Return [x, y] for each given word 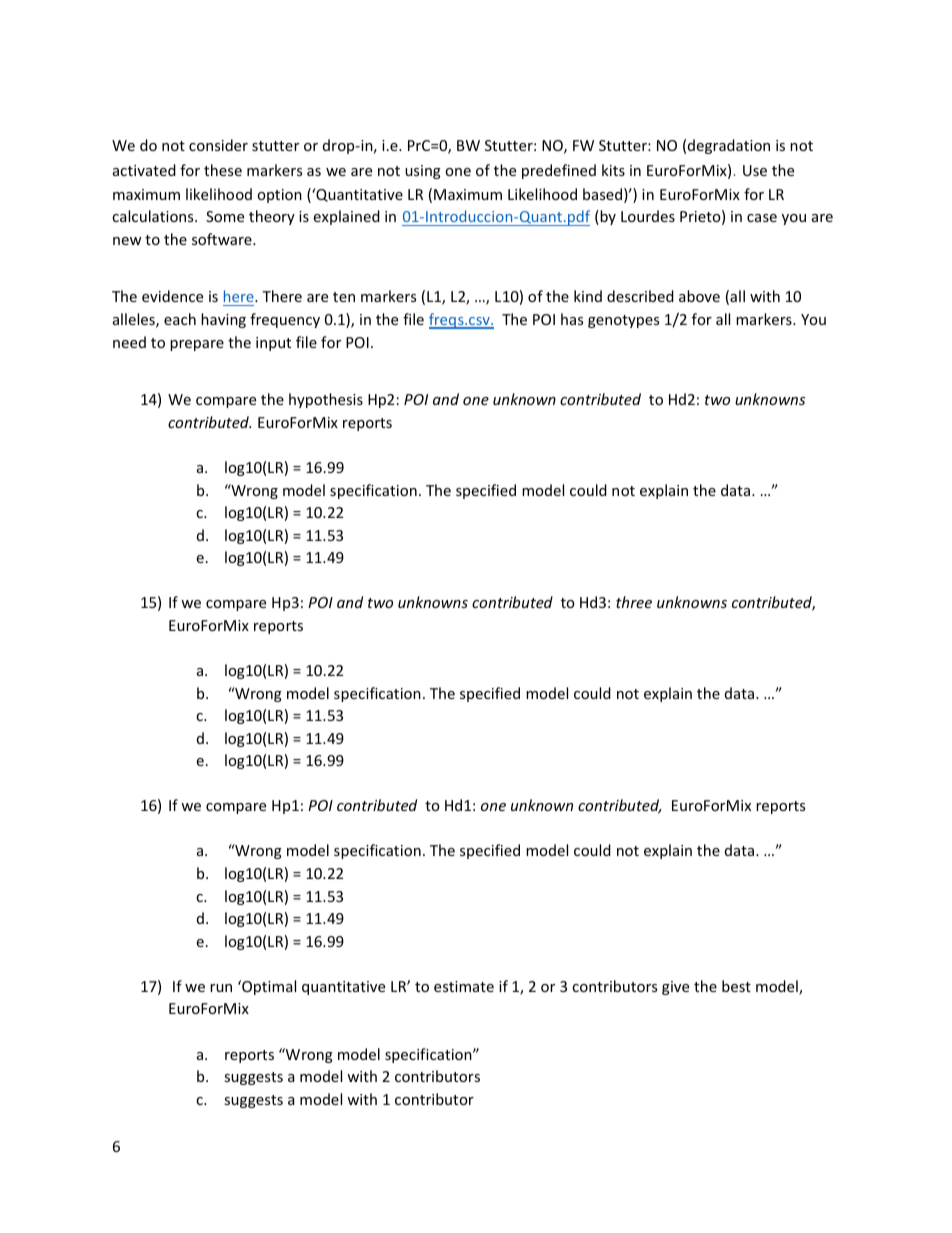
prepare [197, 345]
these [223, 170]
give [675, 988]
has [572, 319]
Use [755, 170]
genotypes [623, 321]
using [423, 172]
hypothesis [326, 400]
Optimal [268, 987]
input [273, 344]
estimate [464, 986]
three [634, 602]
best [736, 986]
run [221, 988]
